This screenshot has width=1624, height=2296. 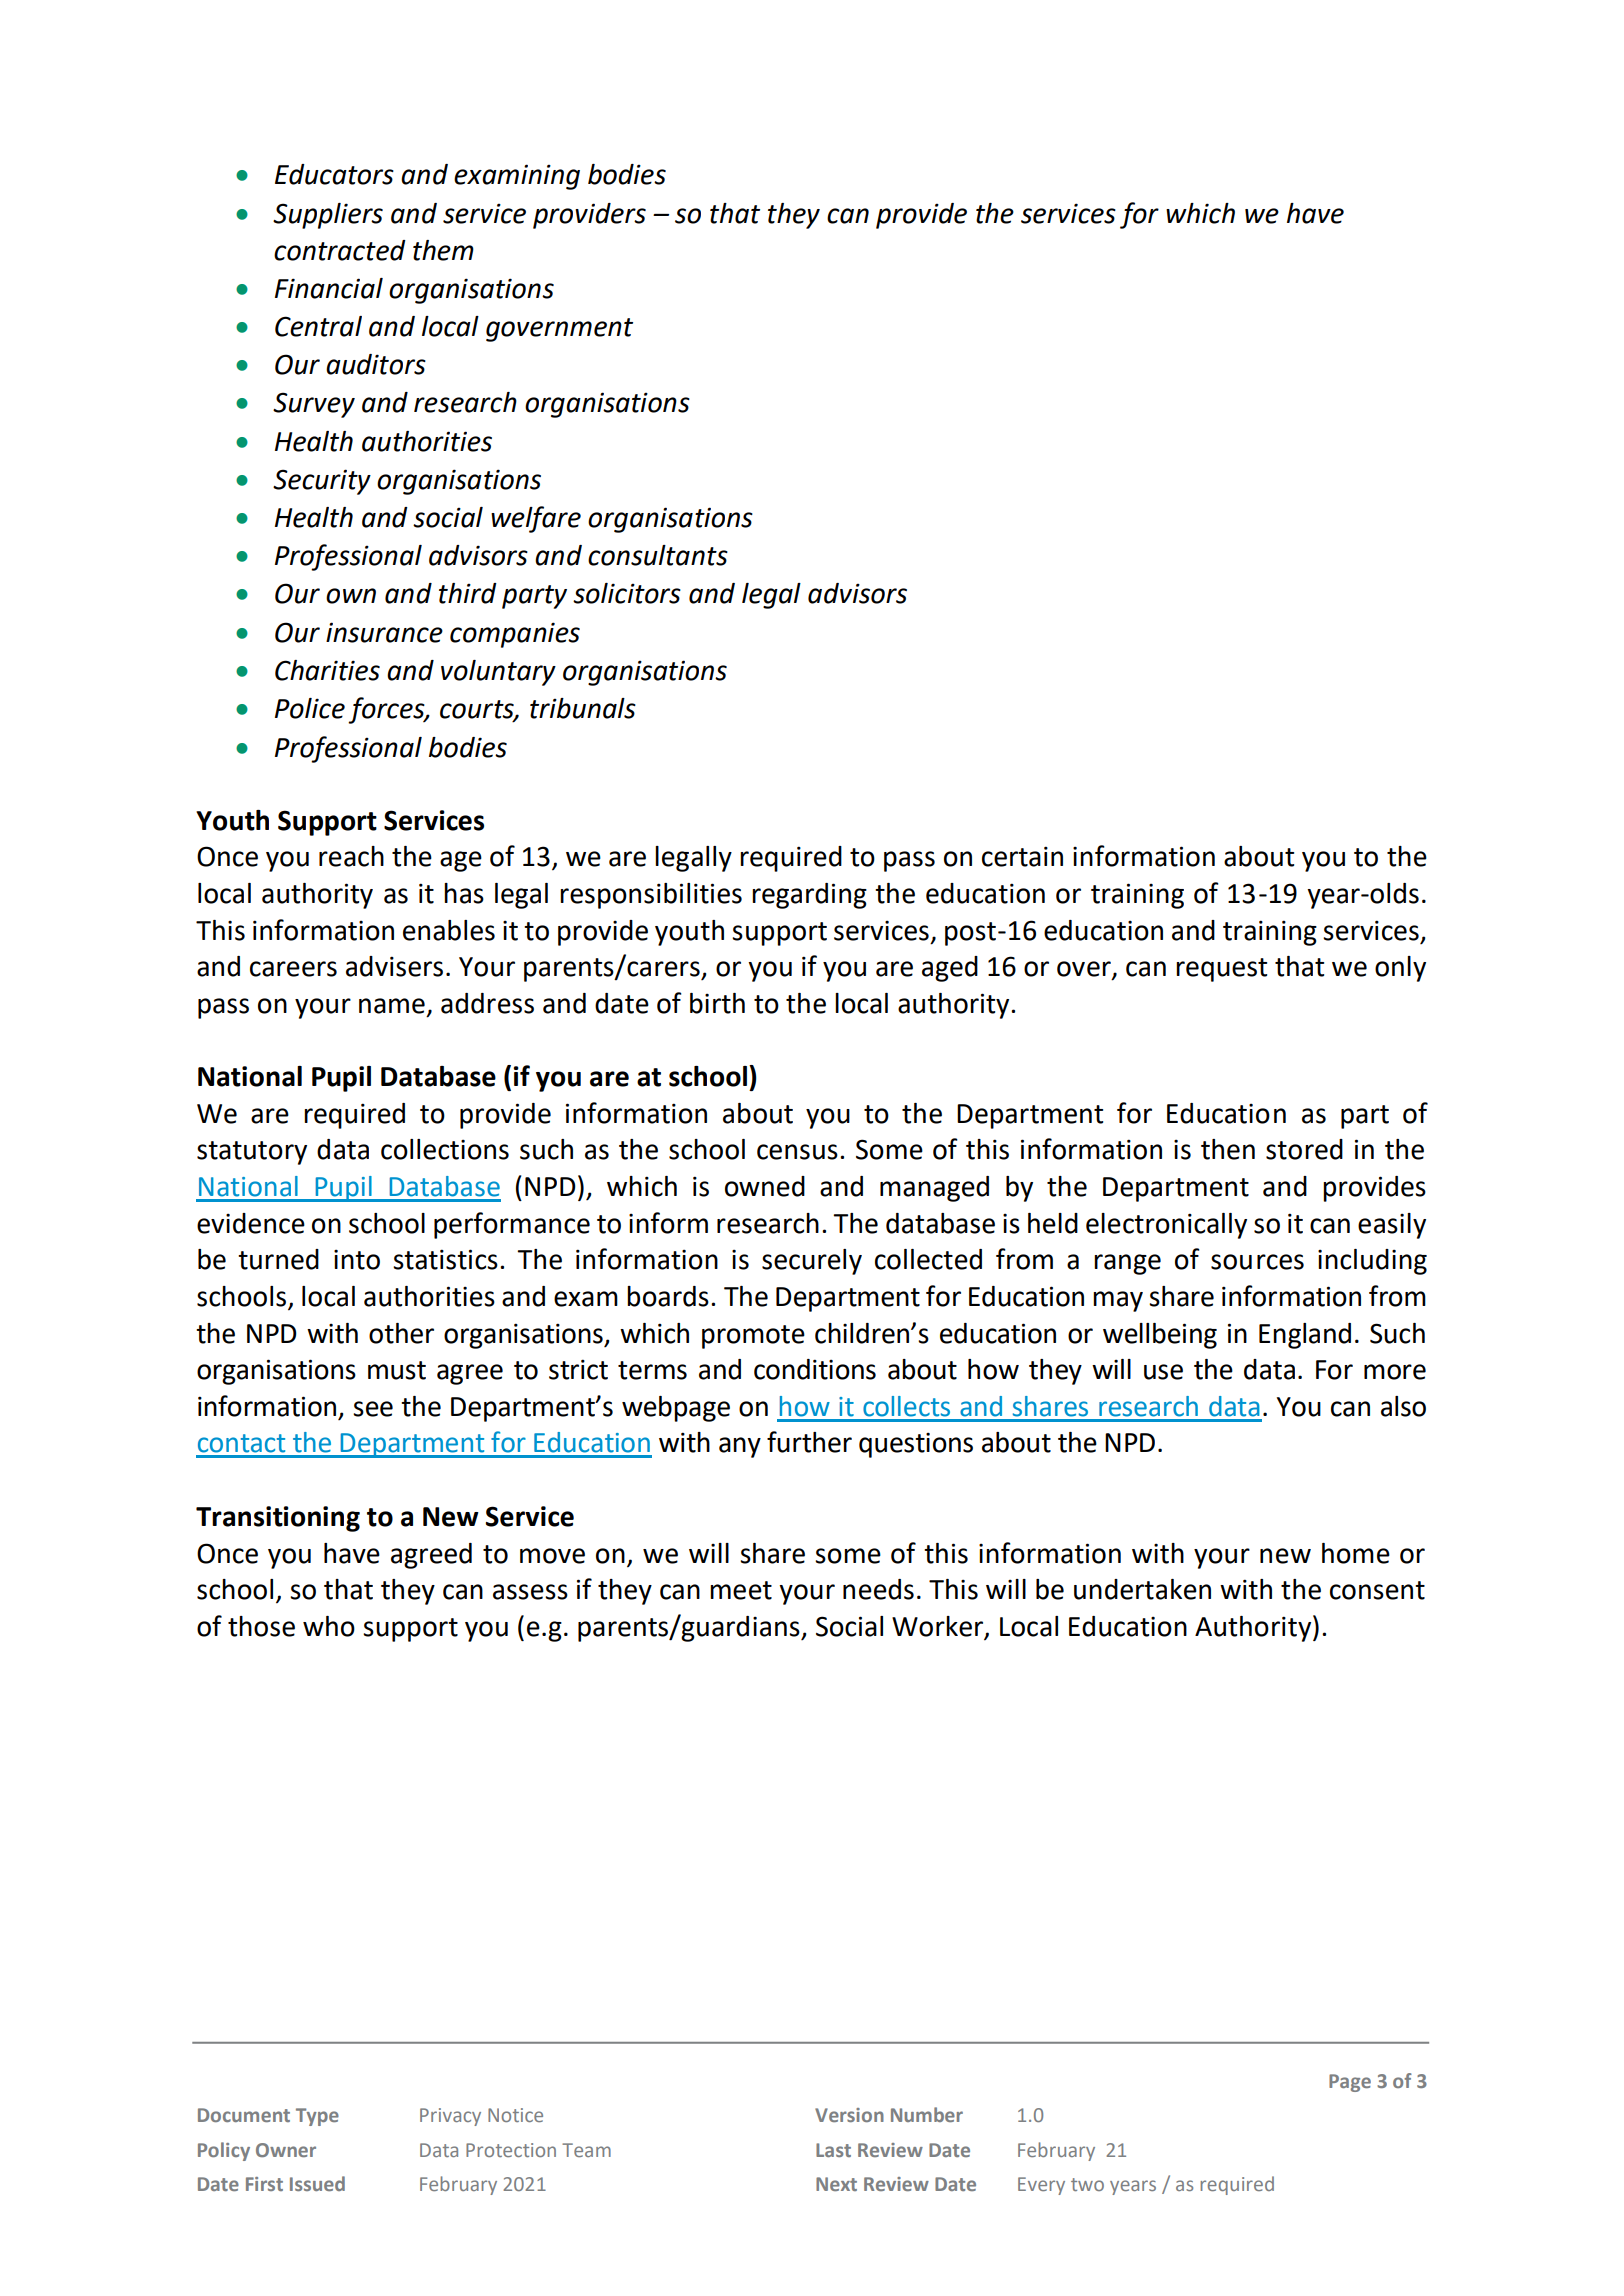 What do you see at coordinates (443, 250) in the screenshot?
I see `them` at bounding box center [443, 250].
